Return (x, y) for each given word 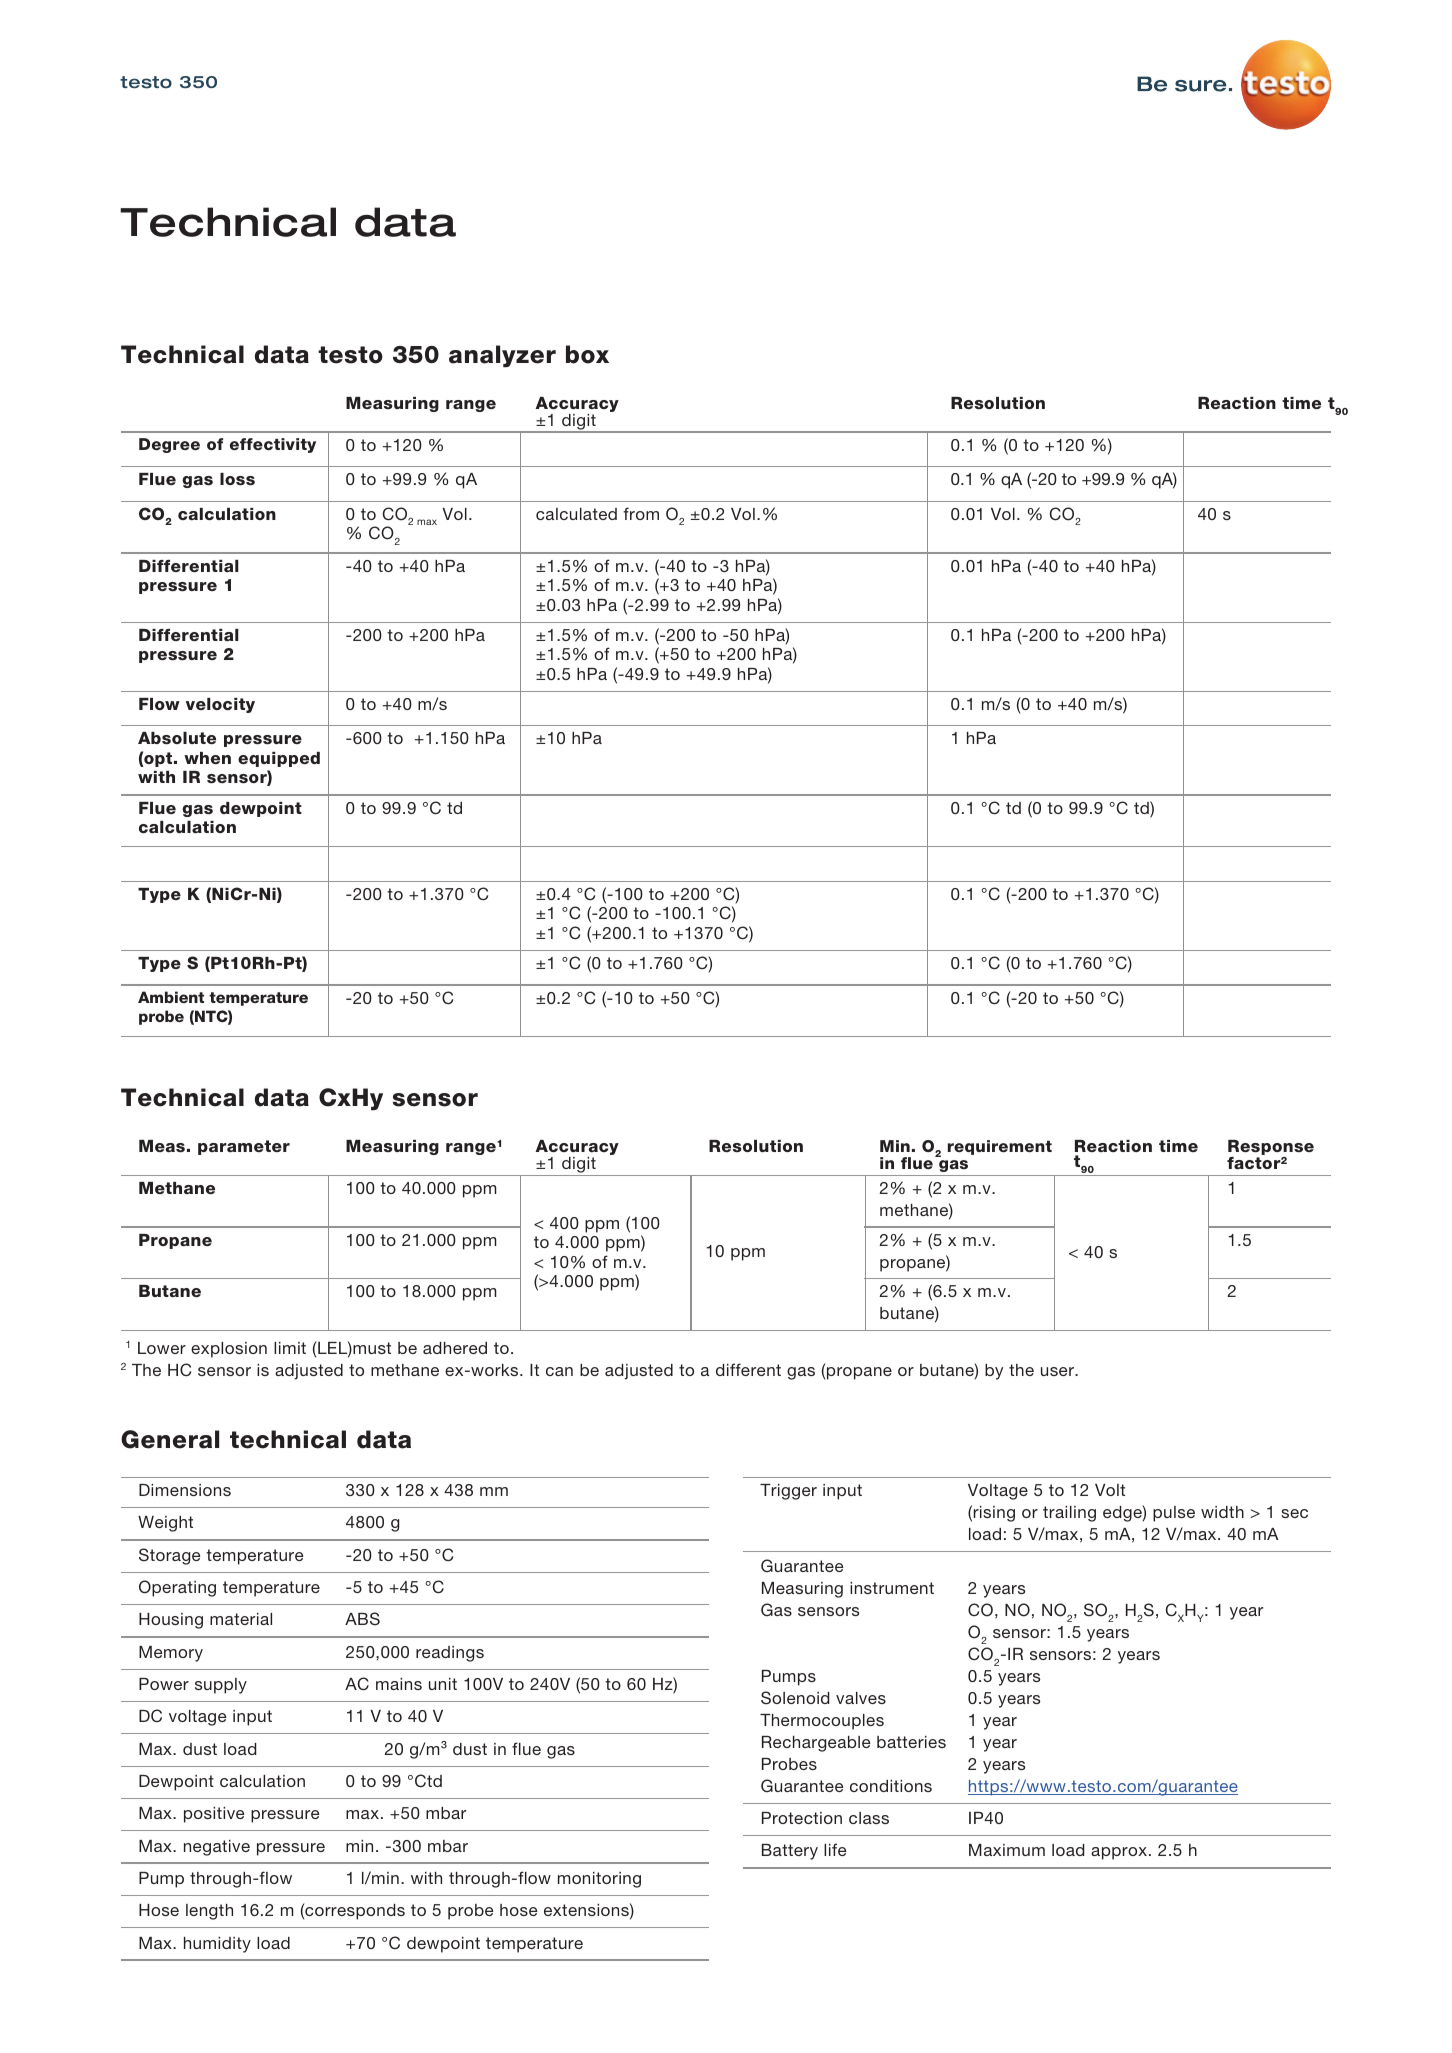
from (641, 513)
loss (237, 479)
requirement (1000, 1147)
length (209, 1912)
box (587, 354)
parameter (244, 1147)
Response (1271, 1149)
